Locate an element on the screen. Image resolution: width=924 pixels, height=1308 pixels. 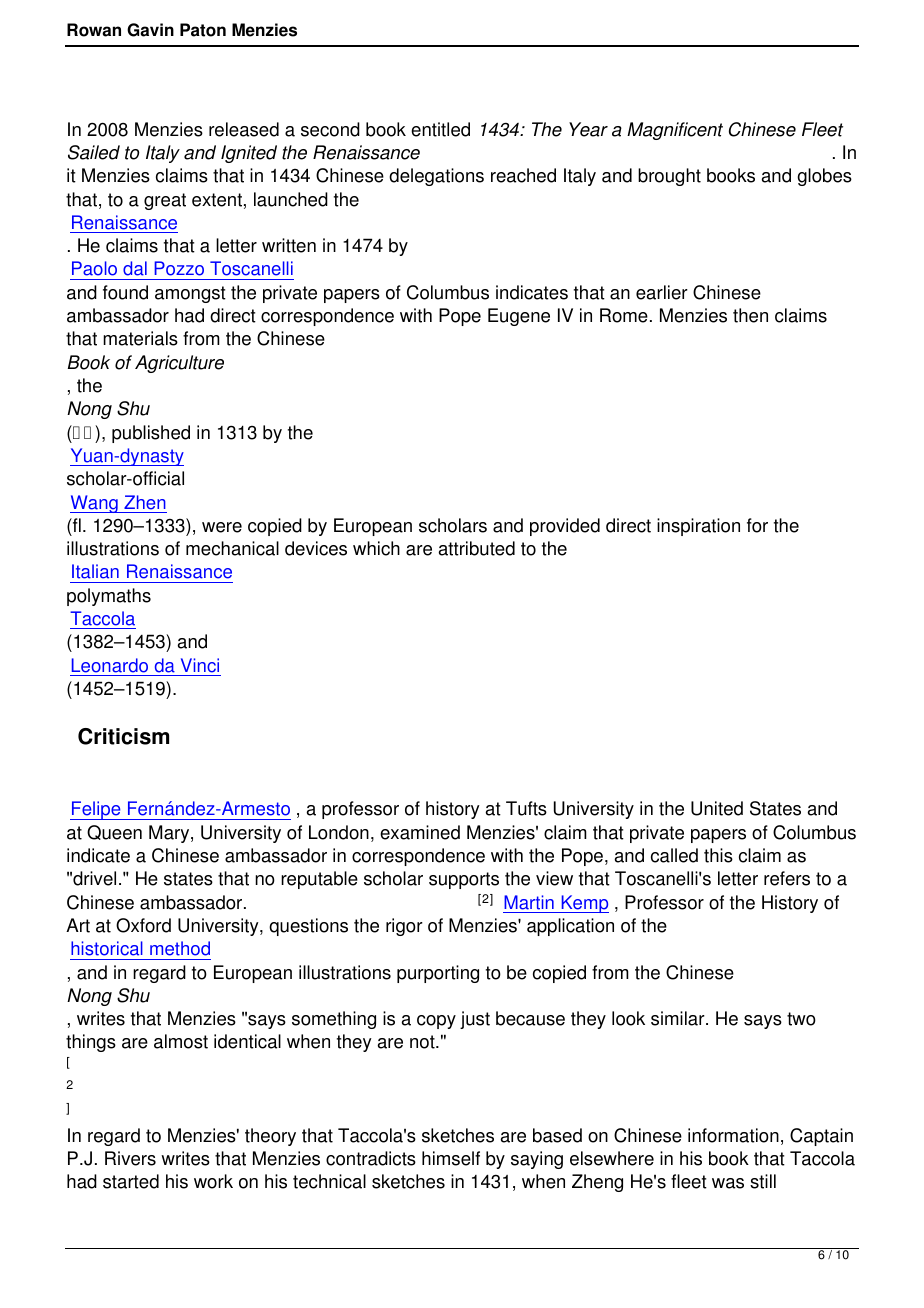
Mary is located at coordinates (170, 834).
